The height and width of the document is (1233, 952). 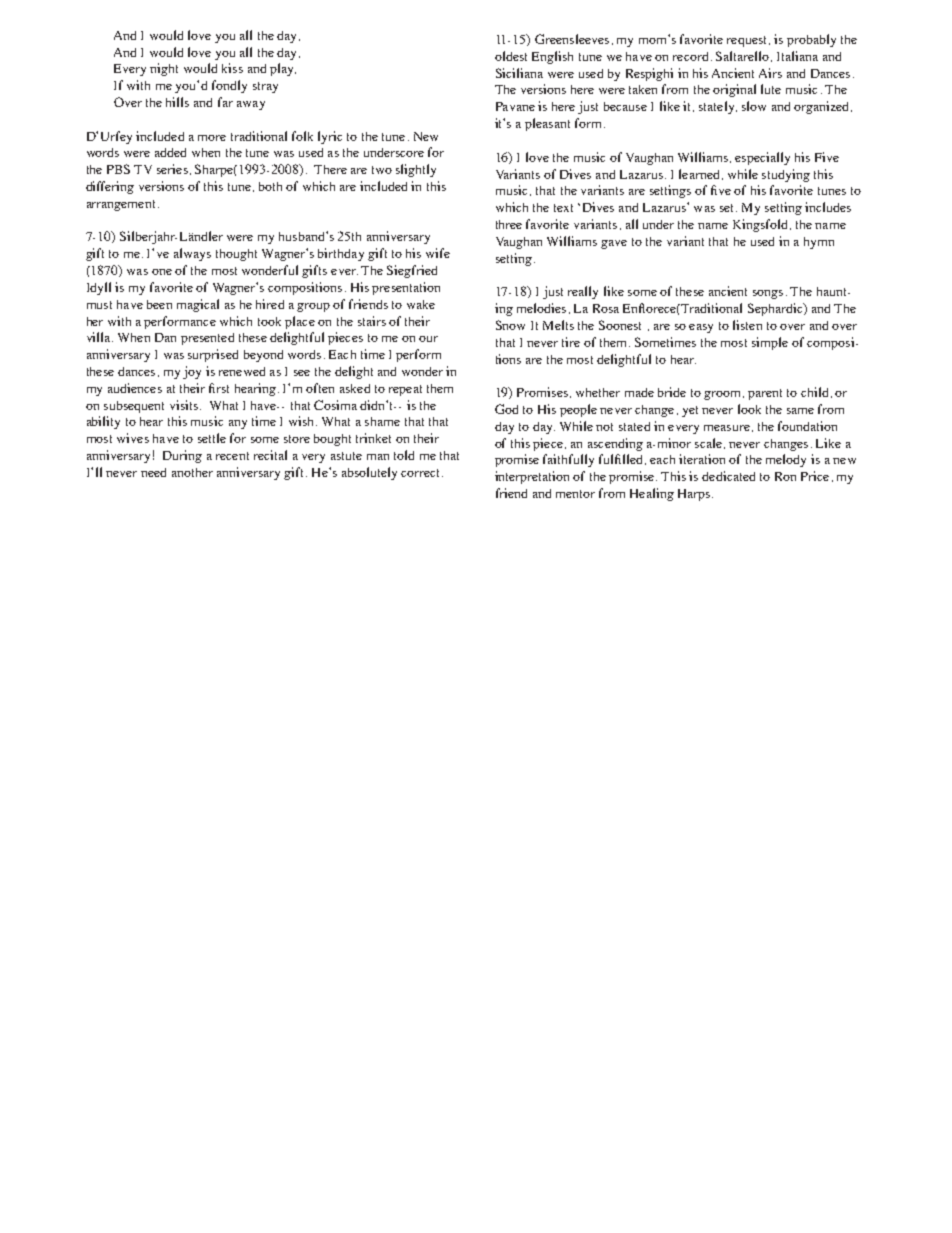 What do you see at coordinates (438, 253) in the document?
I see `wife` at bounding box center [438, 253].
